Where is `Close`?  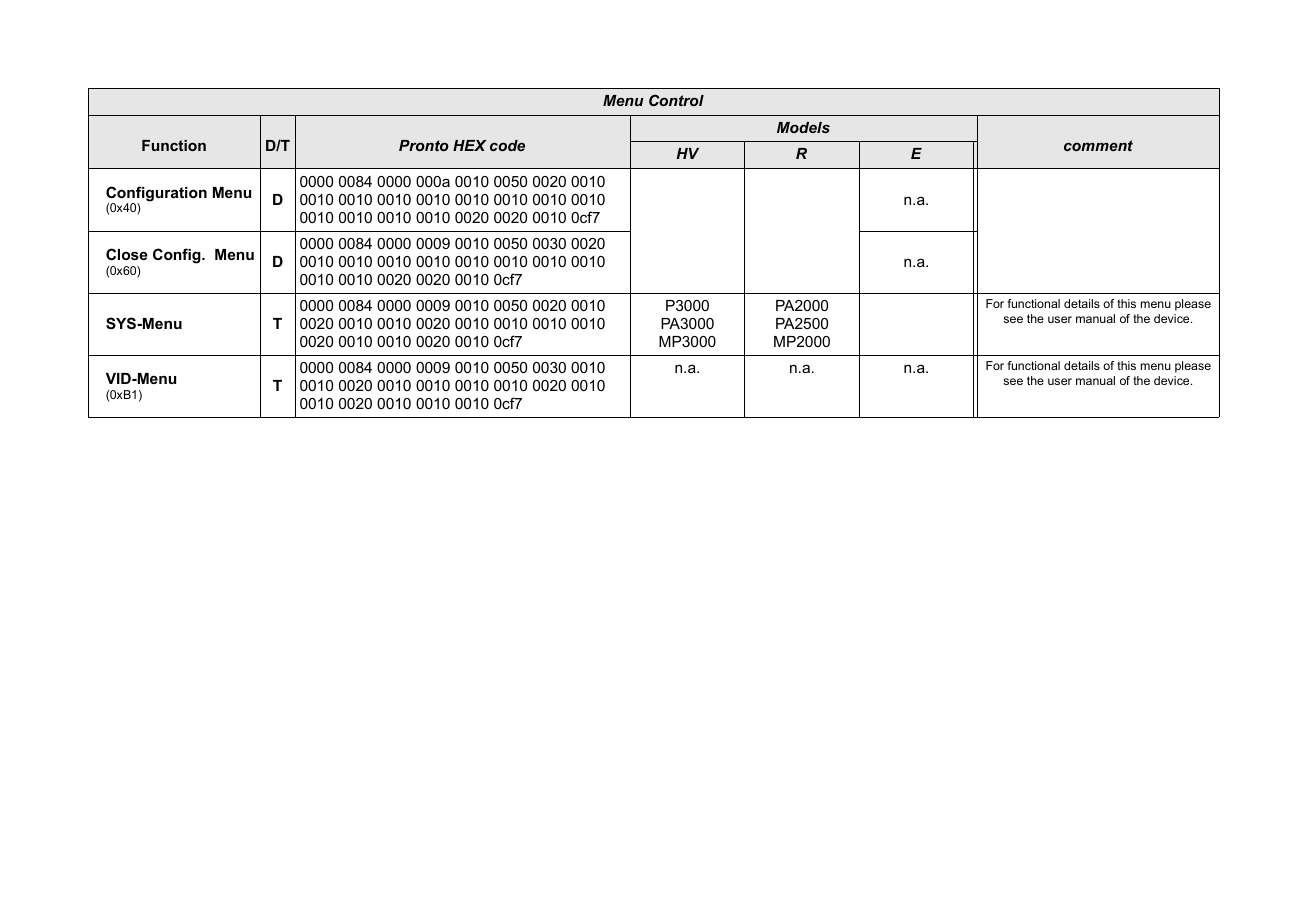 Close is located at coordinates (127, 254).
